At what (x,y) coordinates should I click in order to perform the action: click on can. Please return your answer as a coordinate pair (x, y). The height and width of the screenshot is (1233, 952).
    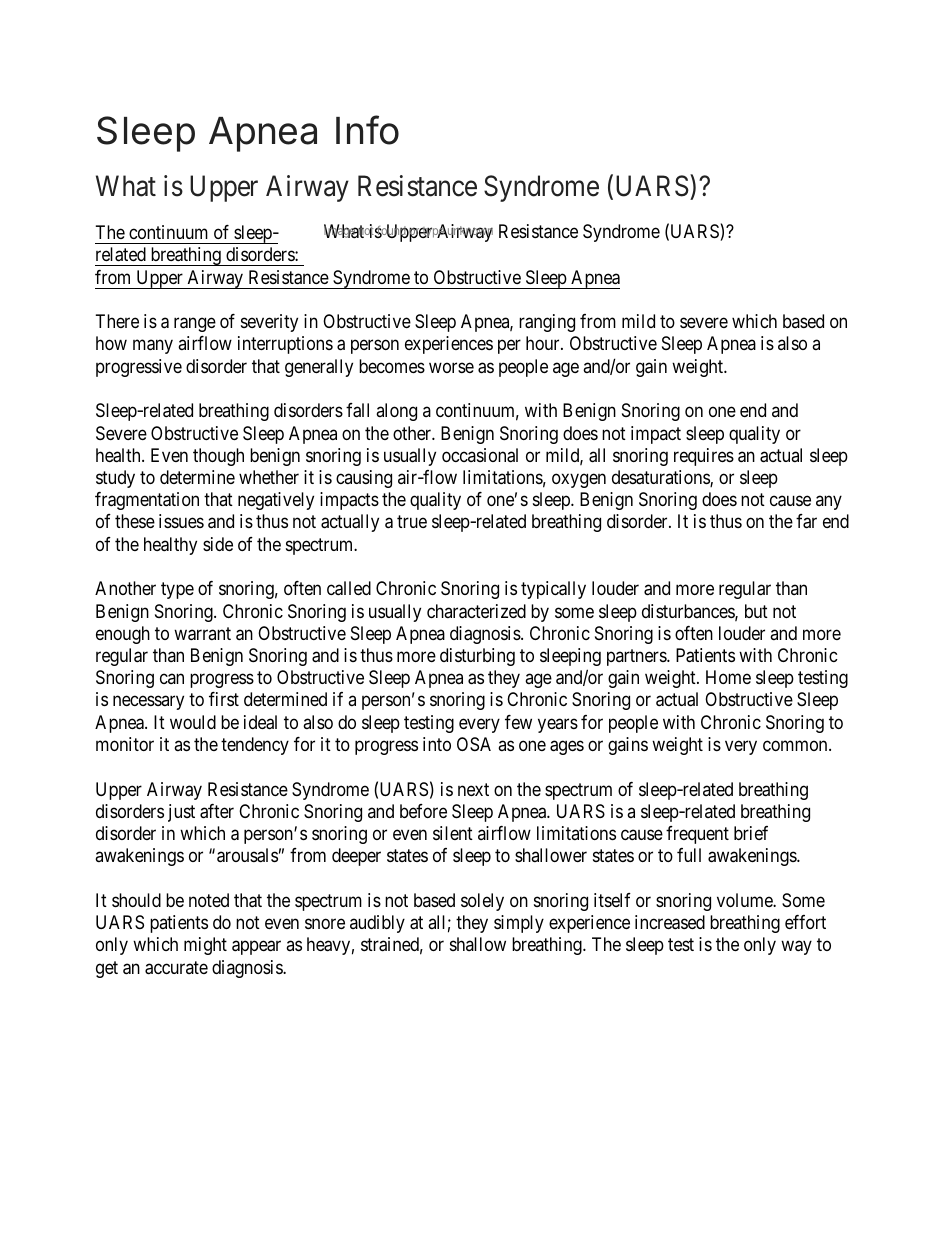
    Looking at the image, I should click on (172, 679).
